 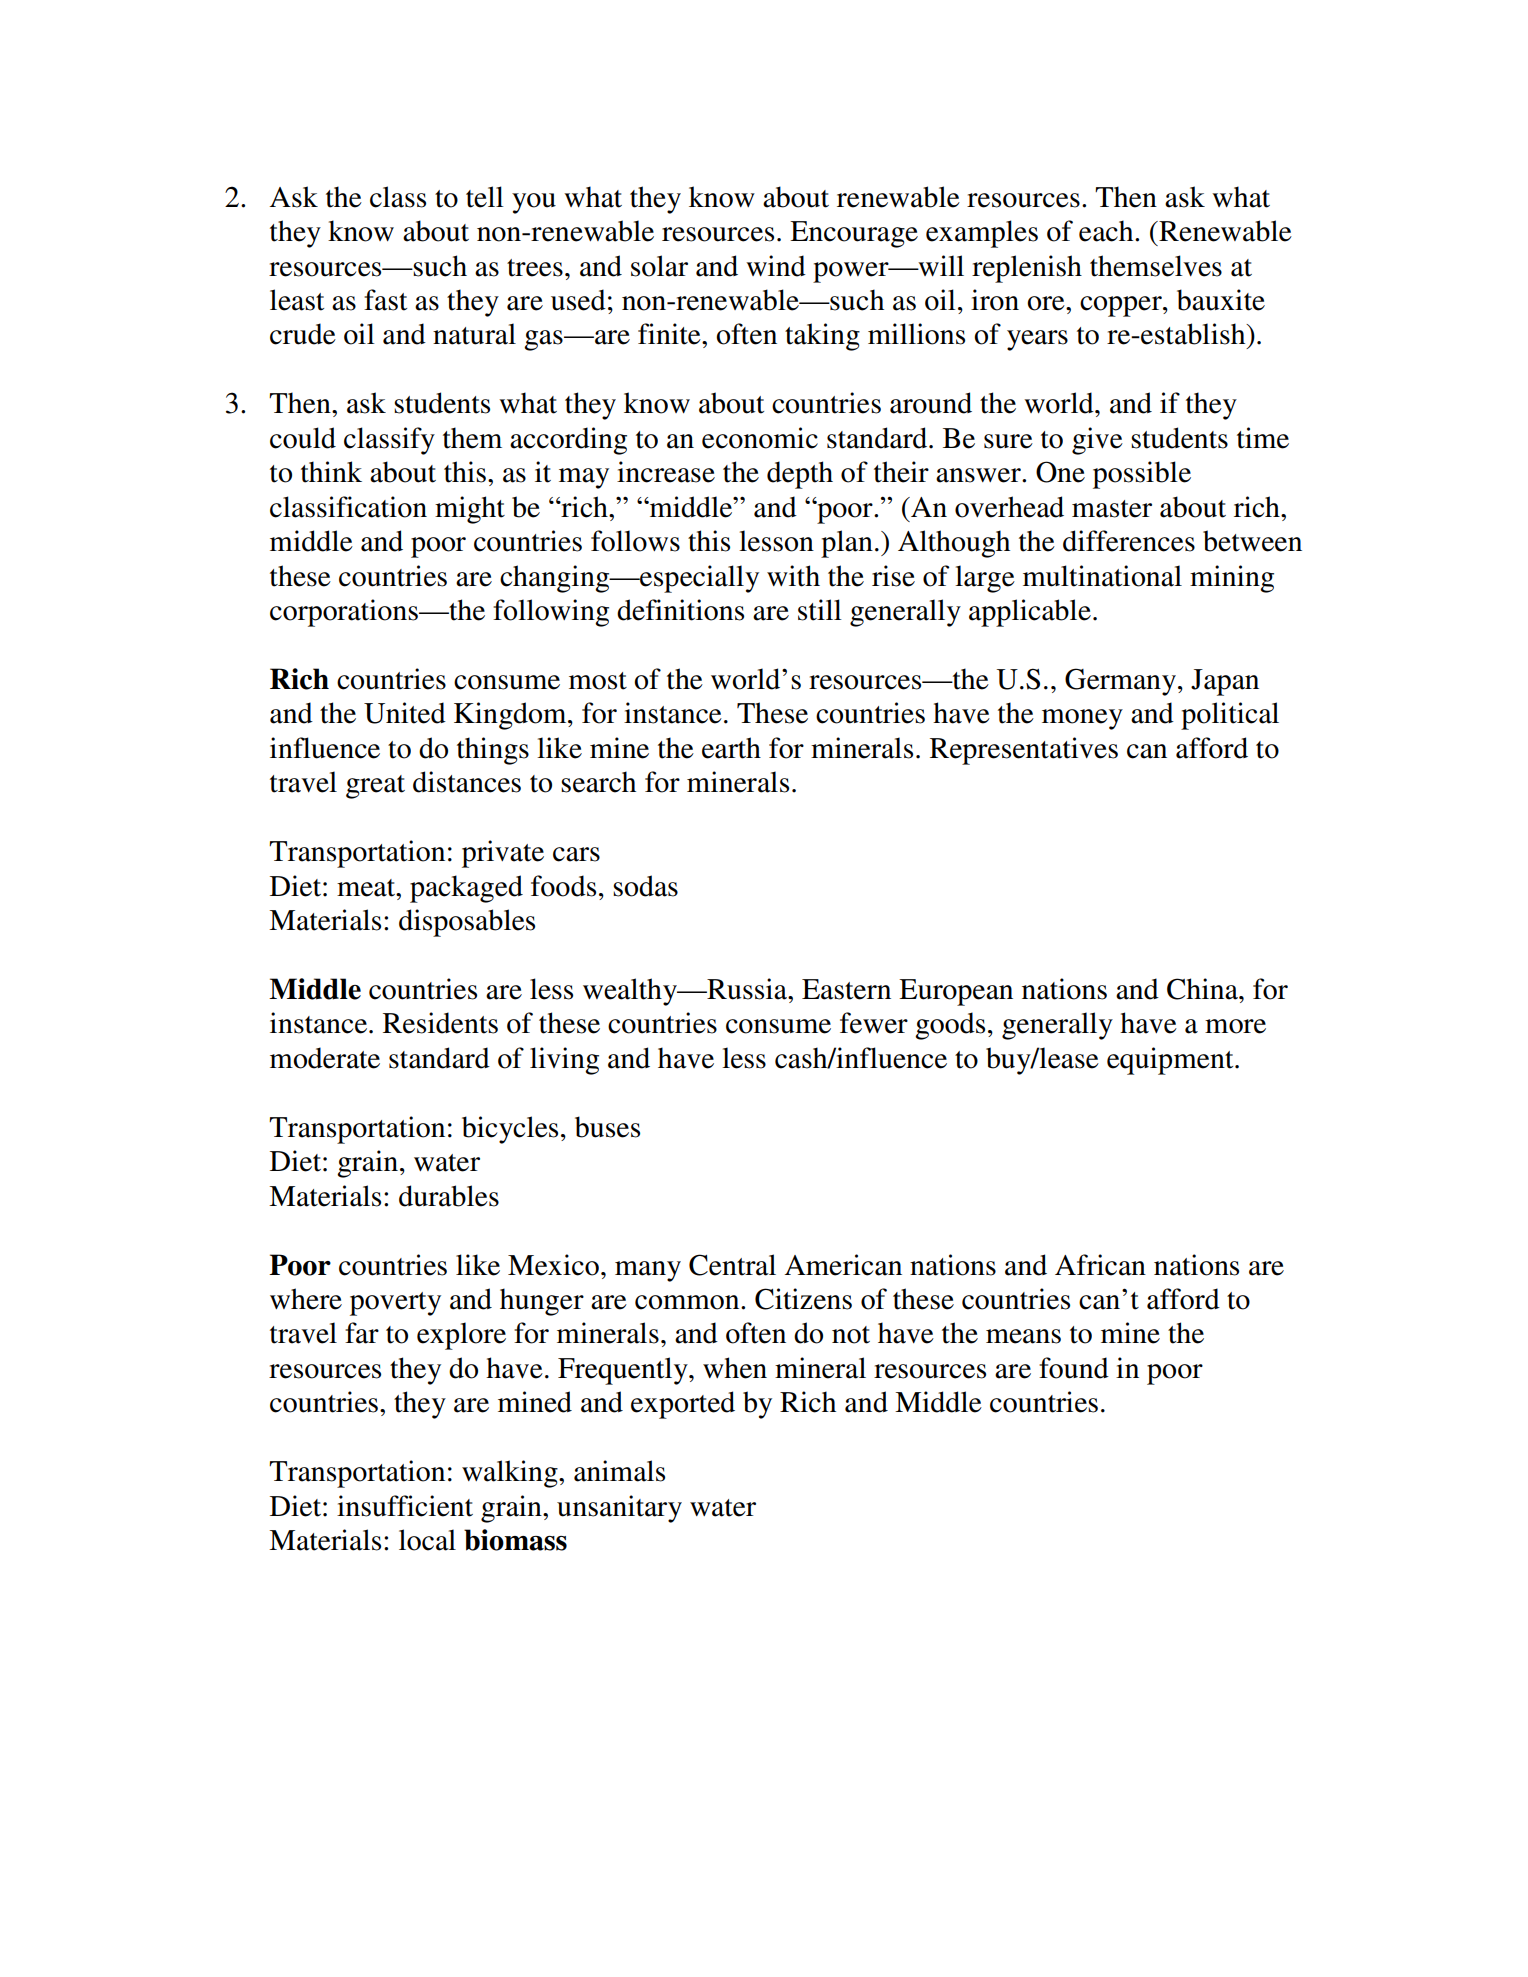 What do you see at coordinates (1203, 989) in the document?
I see `China` at bounding box center [1203, 989].
